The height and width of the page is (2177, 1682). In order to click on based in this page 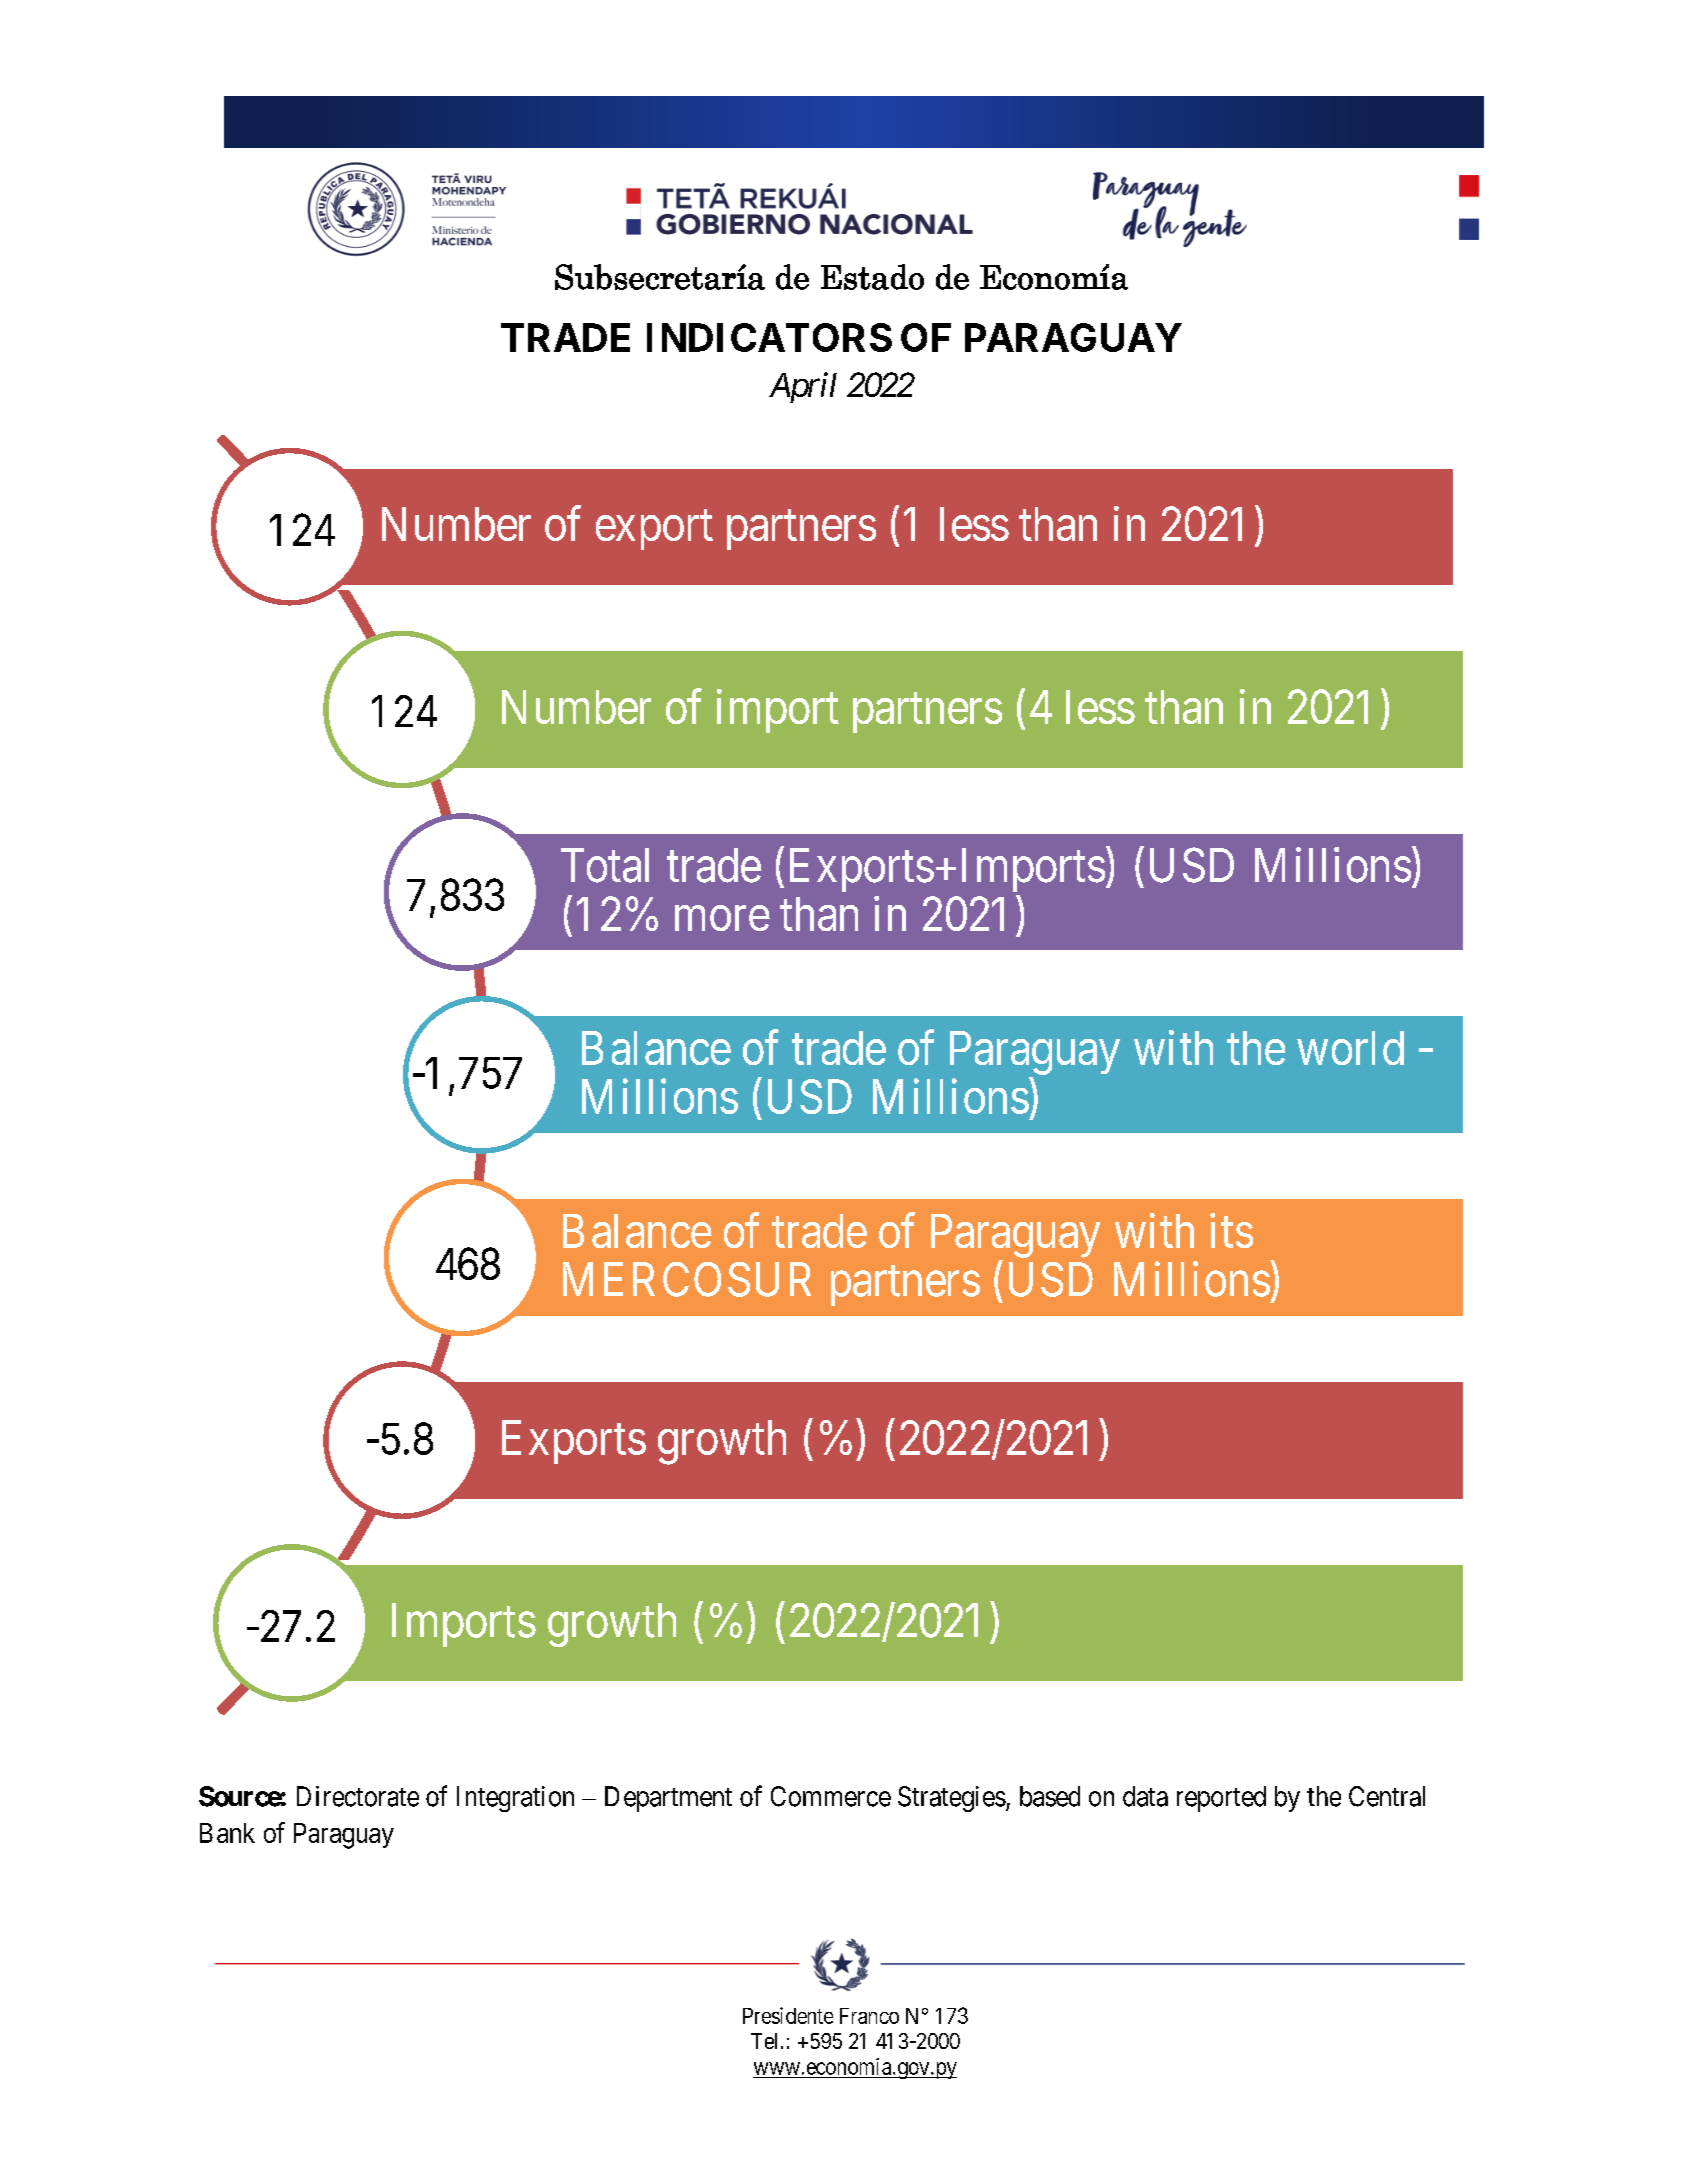, I will do `click(1050, 1796)`.
